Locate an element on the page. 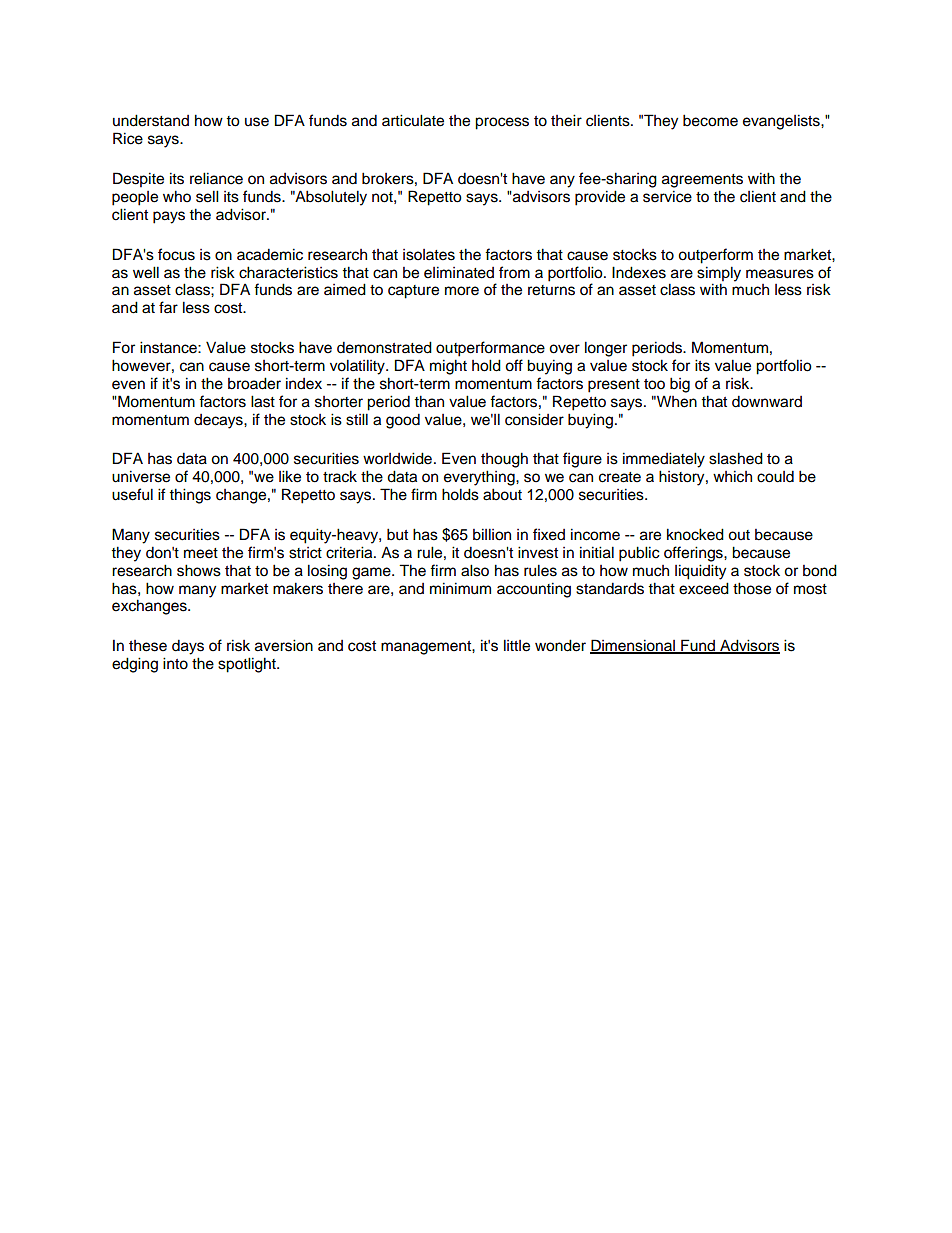  knocked is located at coordinates (695, 534).
